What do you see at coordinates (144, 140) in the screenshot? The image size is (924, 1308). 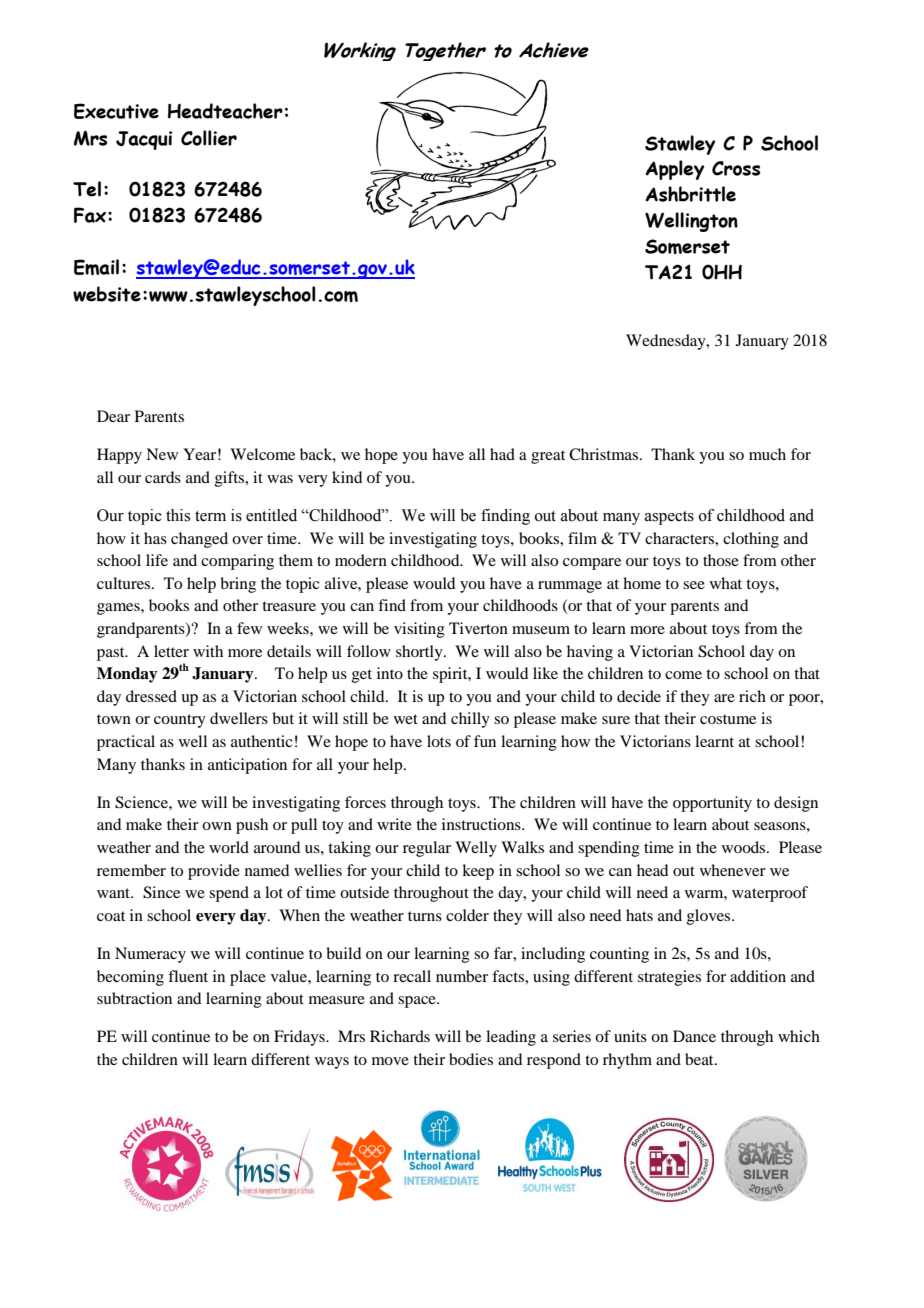 I see `Jacqui` at bounding box center [144, 140].
